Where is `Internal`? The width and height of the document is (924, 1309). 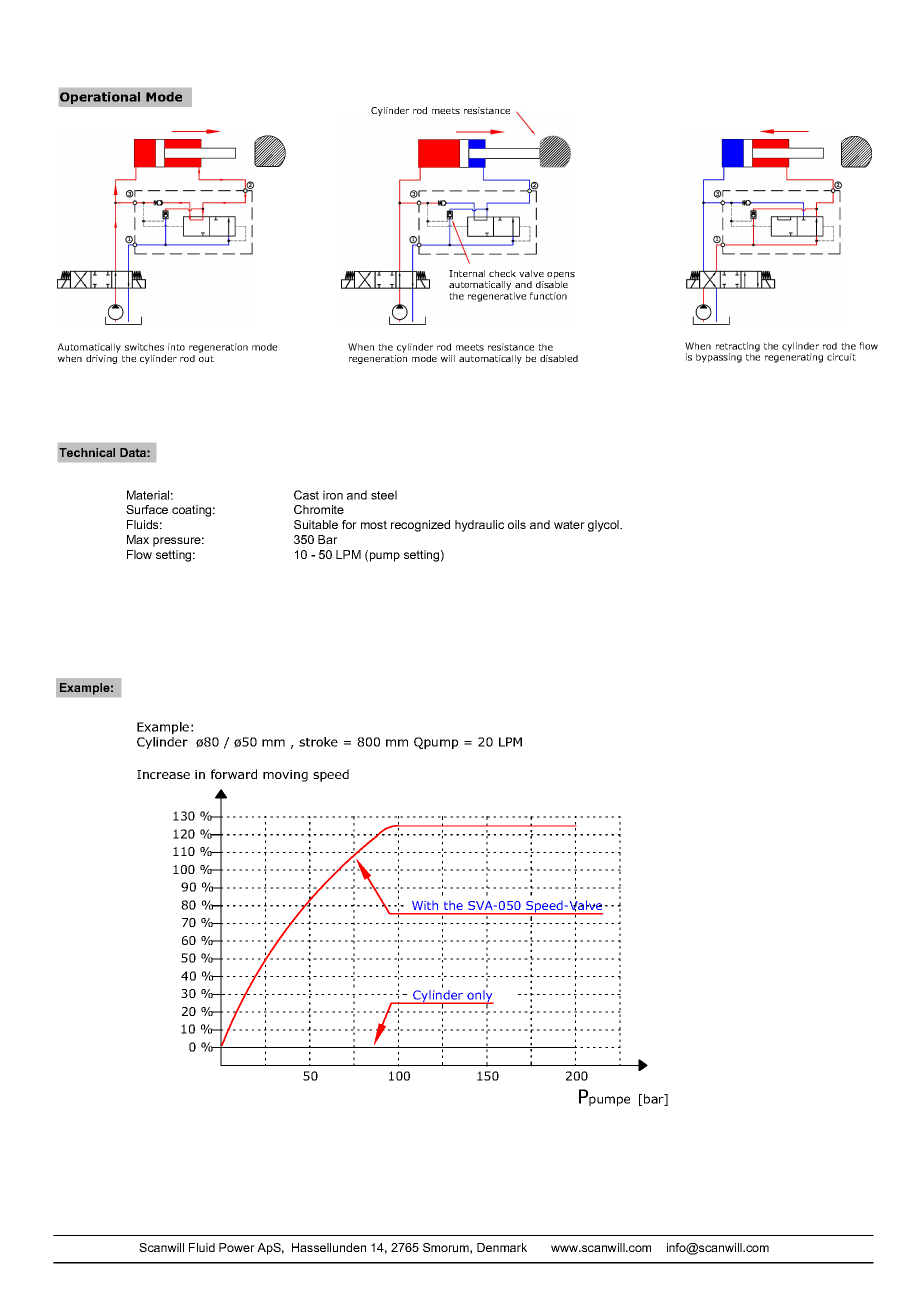 Internal is located at coordinates (467, 273).
